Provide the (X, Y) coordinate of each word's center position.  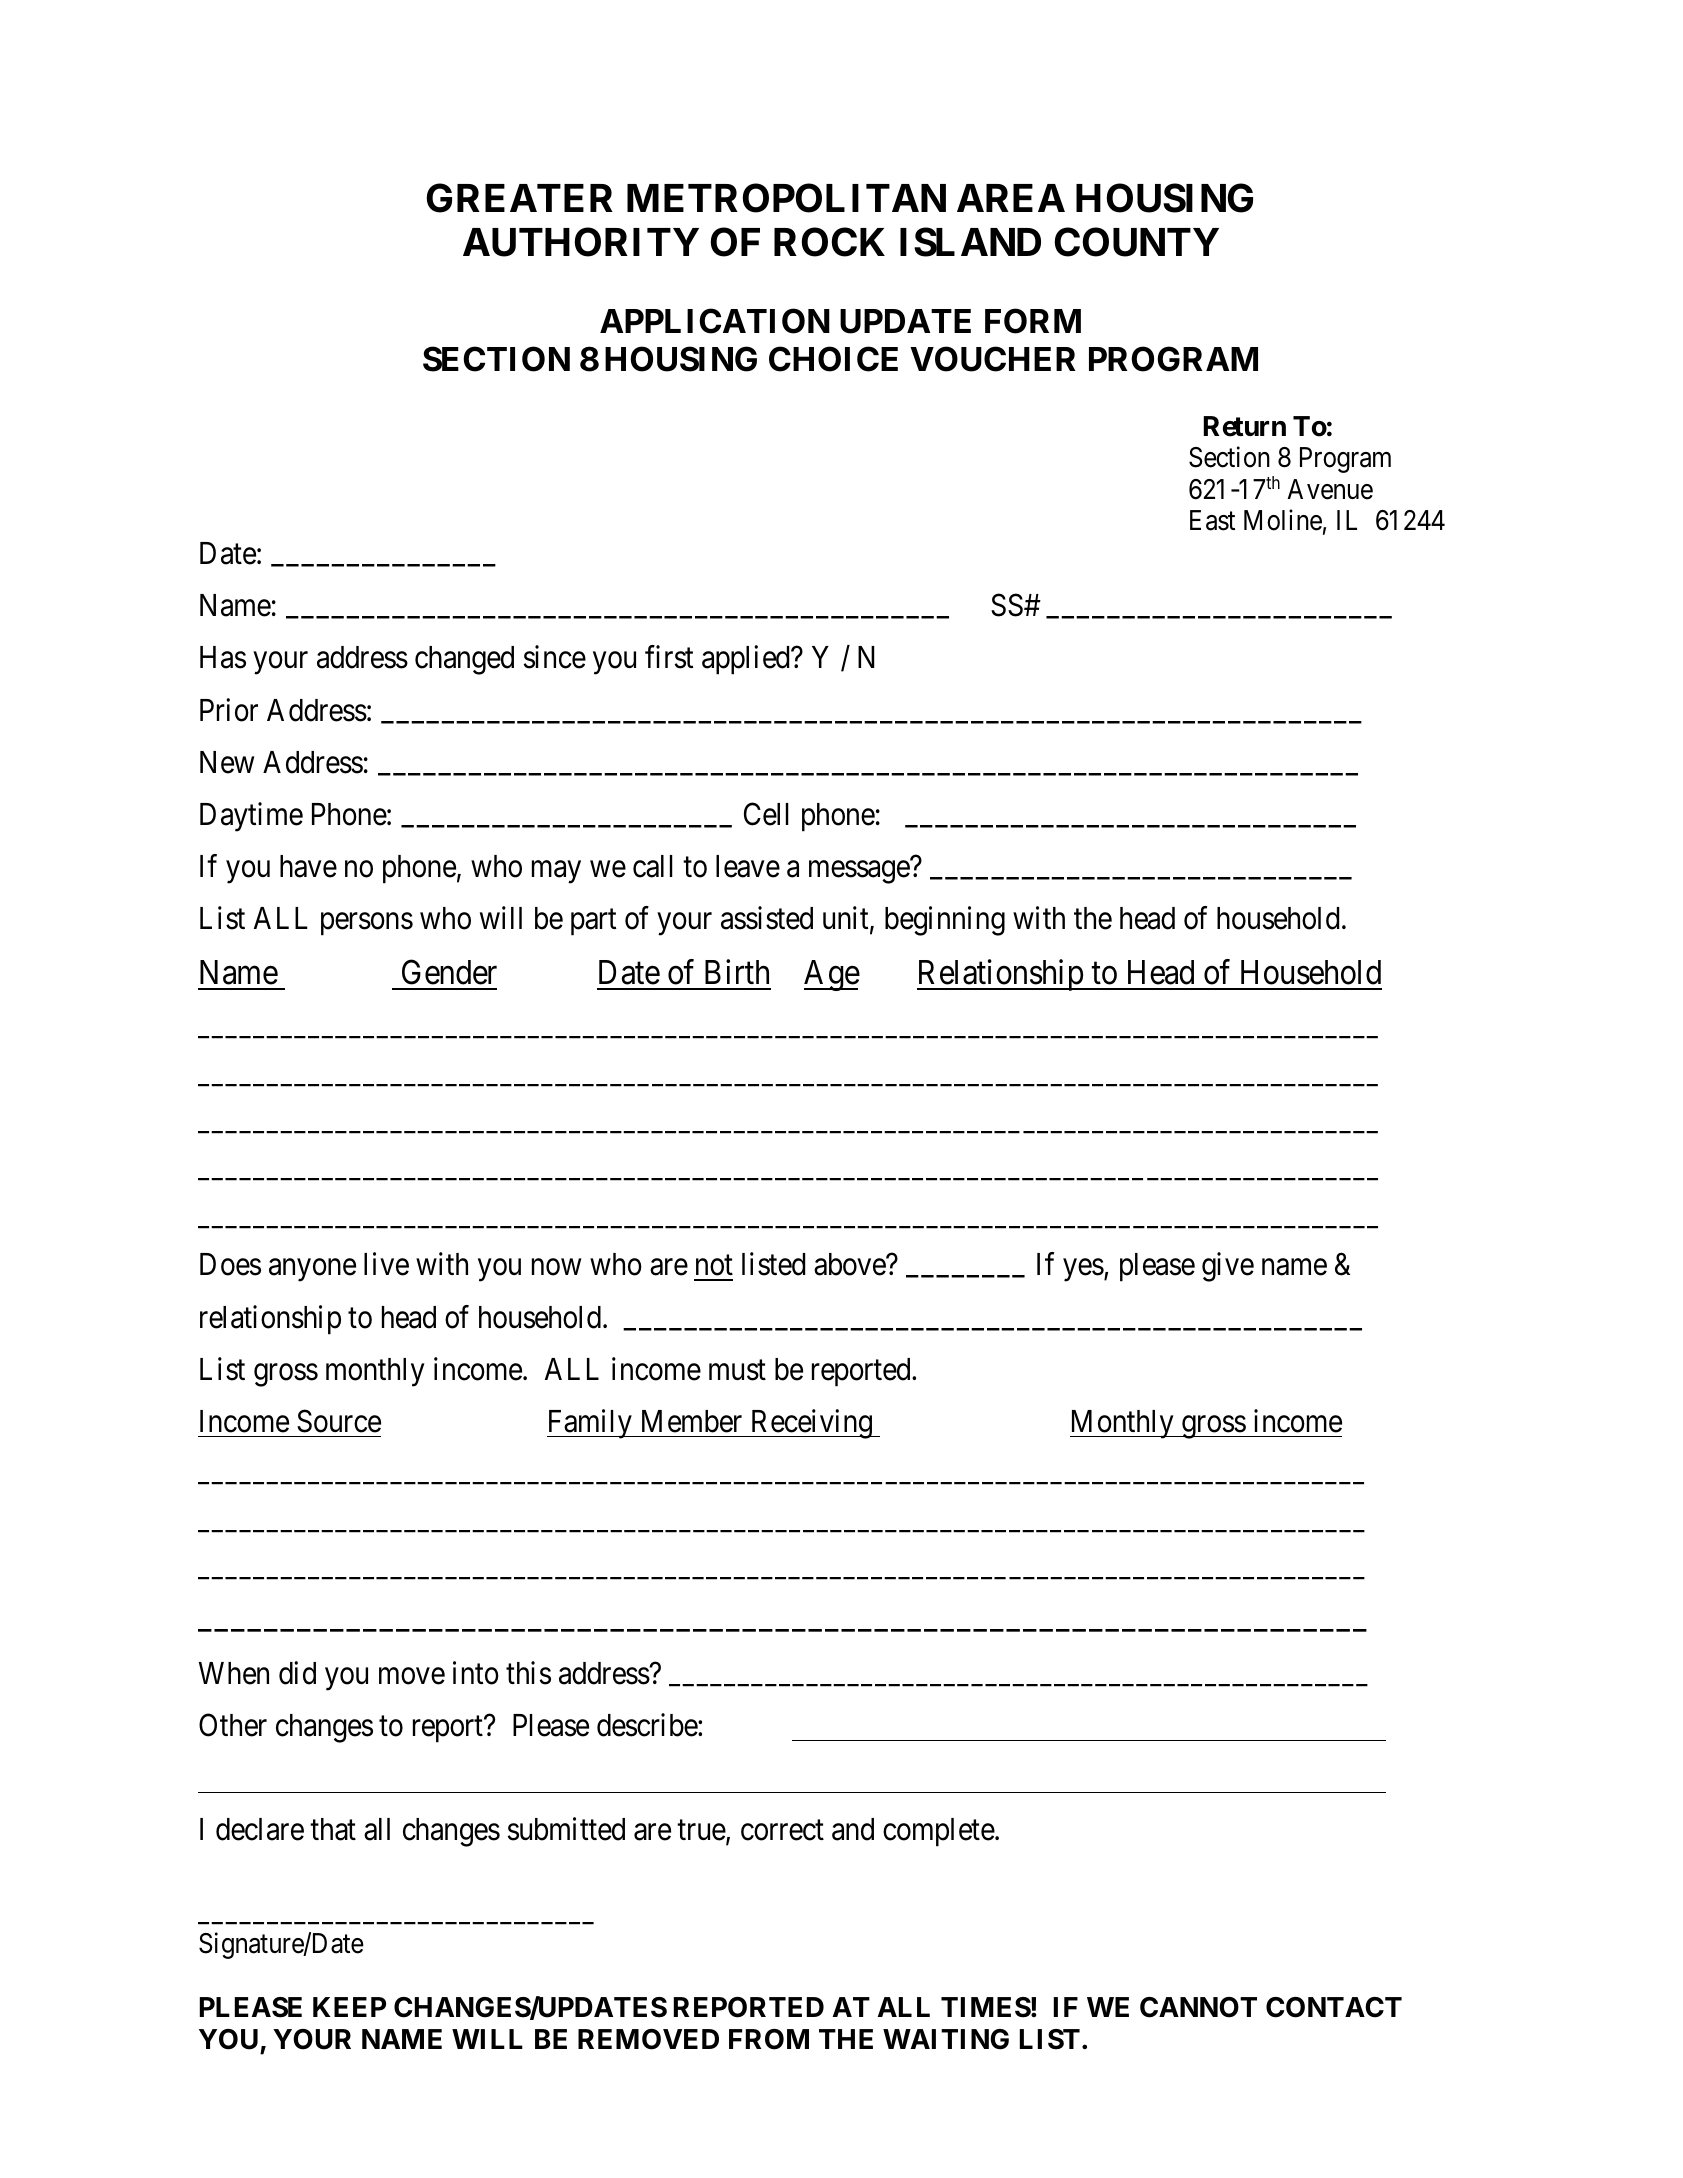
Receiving (811, 1424)
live (386, 1264)
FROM (769, 2039)
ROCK (829, 242)
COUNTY (1137, 242)
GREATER (520, 198)
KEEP (349, 2007)
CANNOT (1198, 2007)
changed (464, 660)
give (1228, 1267)
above (850, 1264)
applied (747, 660)
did (297, 1673)
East (1212, 520)
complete (939, 1832)
